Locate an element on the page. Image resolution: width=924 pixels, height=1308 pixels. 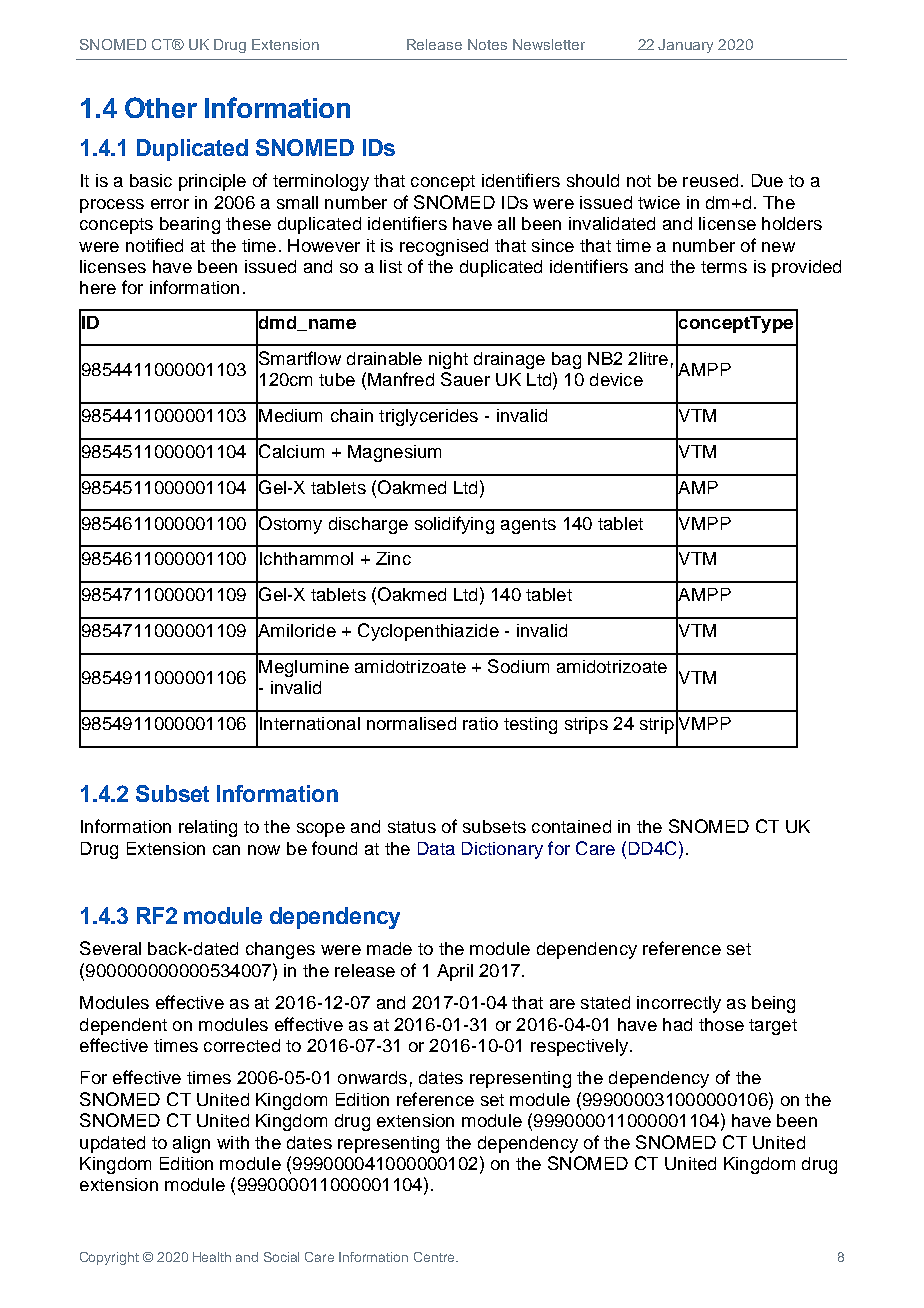
January is located at coordinates (685, 46).
